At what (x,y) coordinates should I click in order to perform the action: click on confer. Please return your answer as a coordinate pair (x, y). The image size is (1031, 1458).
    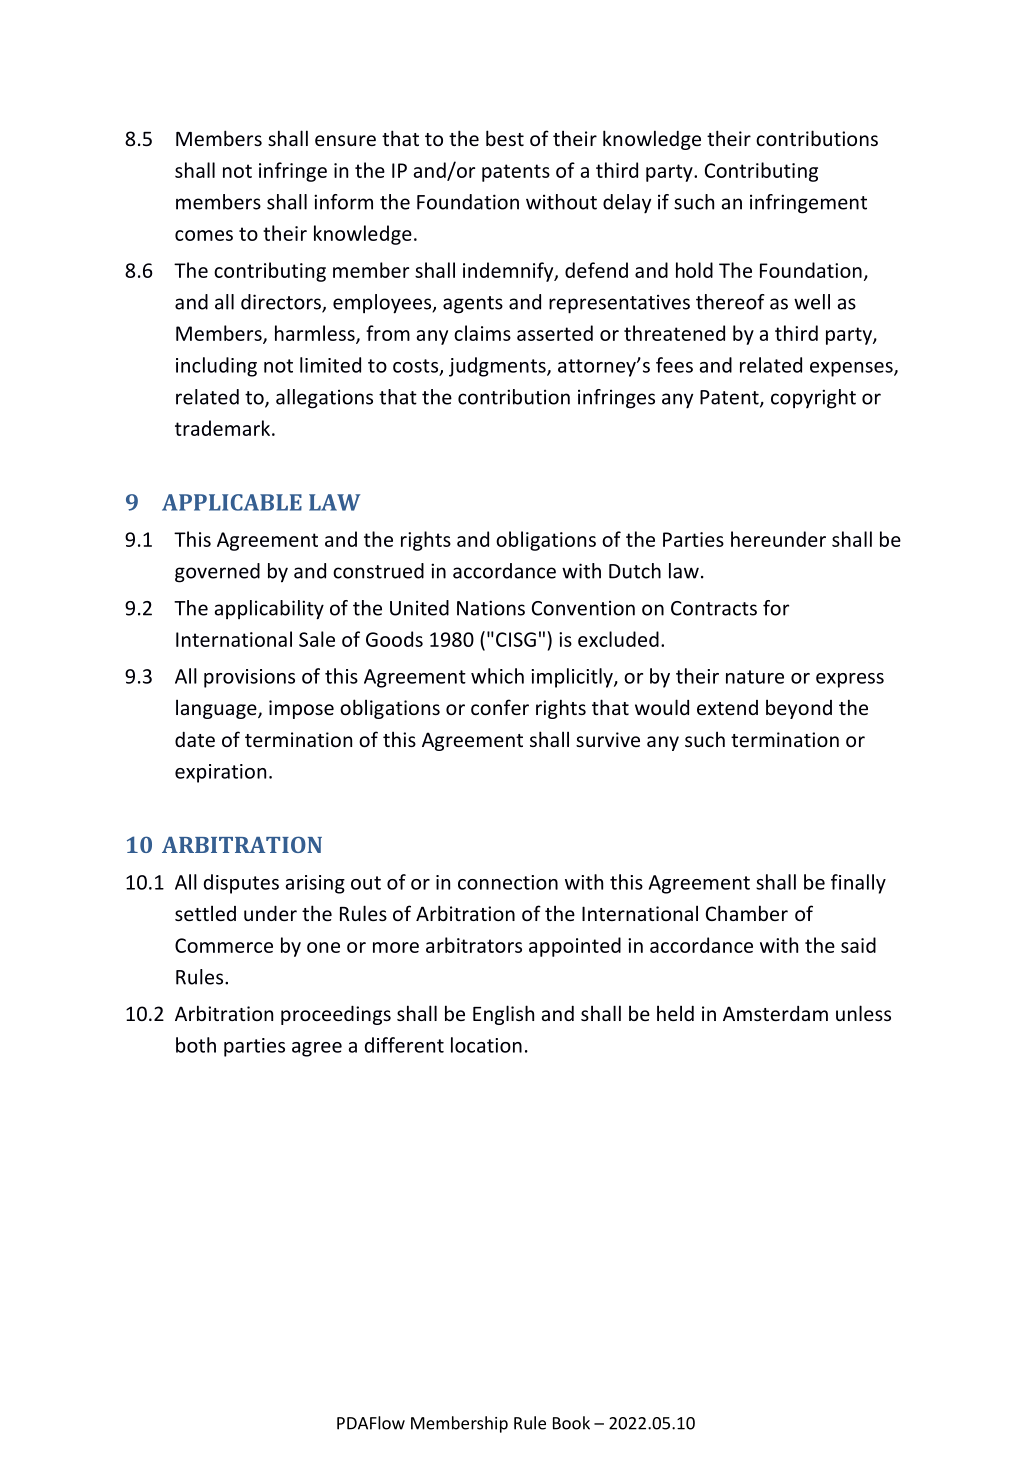
    Looking at the image, I should click on (500, 707).
